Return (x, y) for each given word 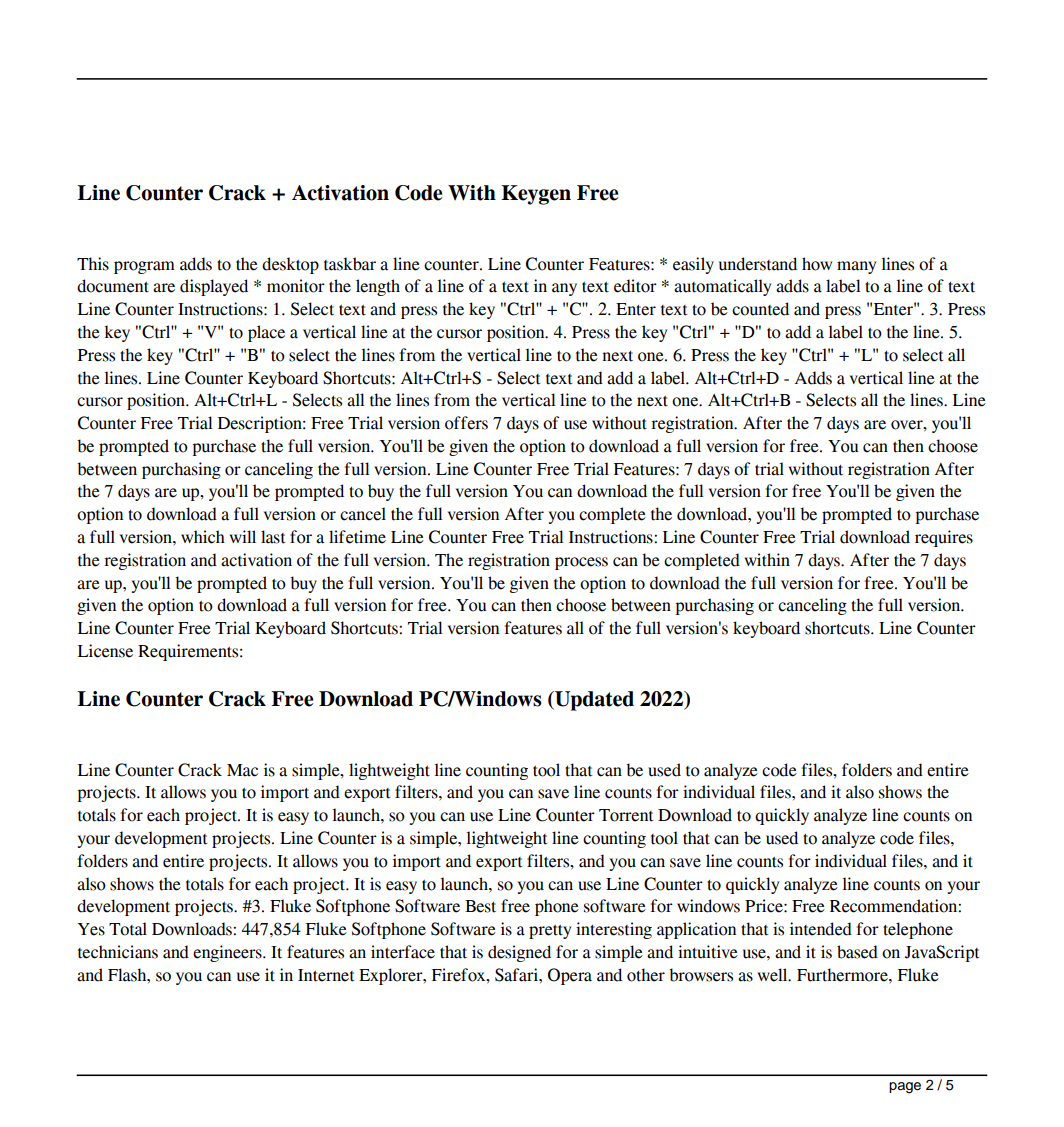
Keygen (536, 195)
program (144, 267)
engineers (228, 953)
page (905, 1088)
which (203, 537)
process (581, 563)
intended (821, 929)
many (856, 267)
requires (944, 538)
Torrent (626, 815)
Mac (242, 770)
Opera (570, 976)
